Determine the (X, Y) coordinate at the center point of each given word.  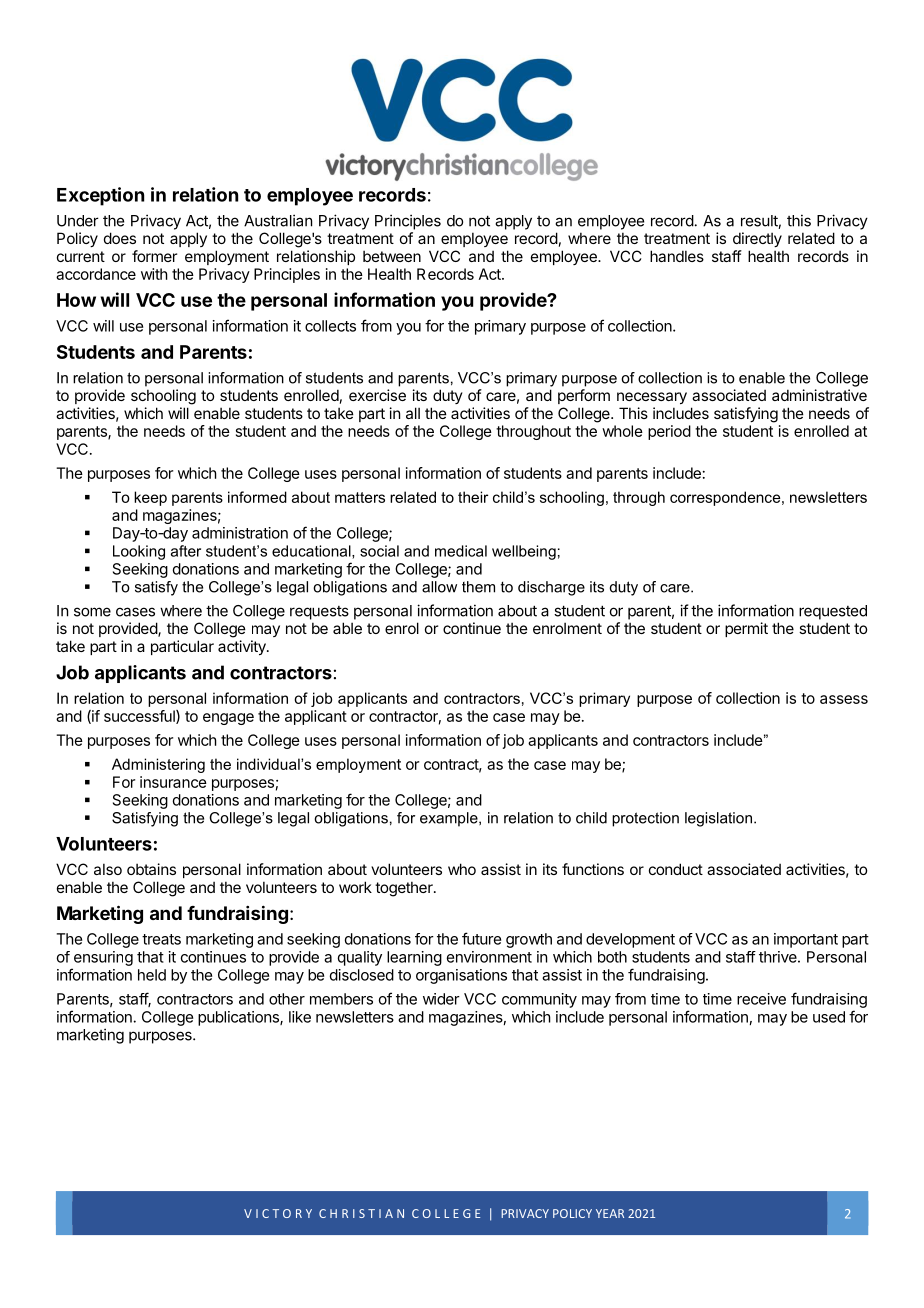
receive (761, 999)
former (154, 256)
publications (239, 1018)
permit (746, 629)
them (478, 587)
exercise (377, 395)
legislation (718, 819)
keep (150, 498)
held (152, 975)
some (92, 612)
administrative (819, 395)
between (392, 256)
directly (757, 239)
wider (441, 999)
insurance (173, 782)
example (450, 819)
